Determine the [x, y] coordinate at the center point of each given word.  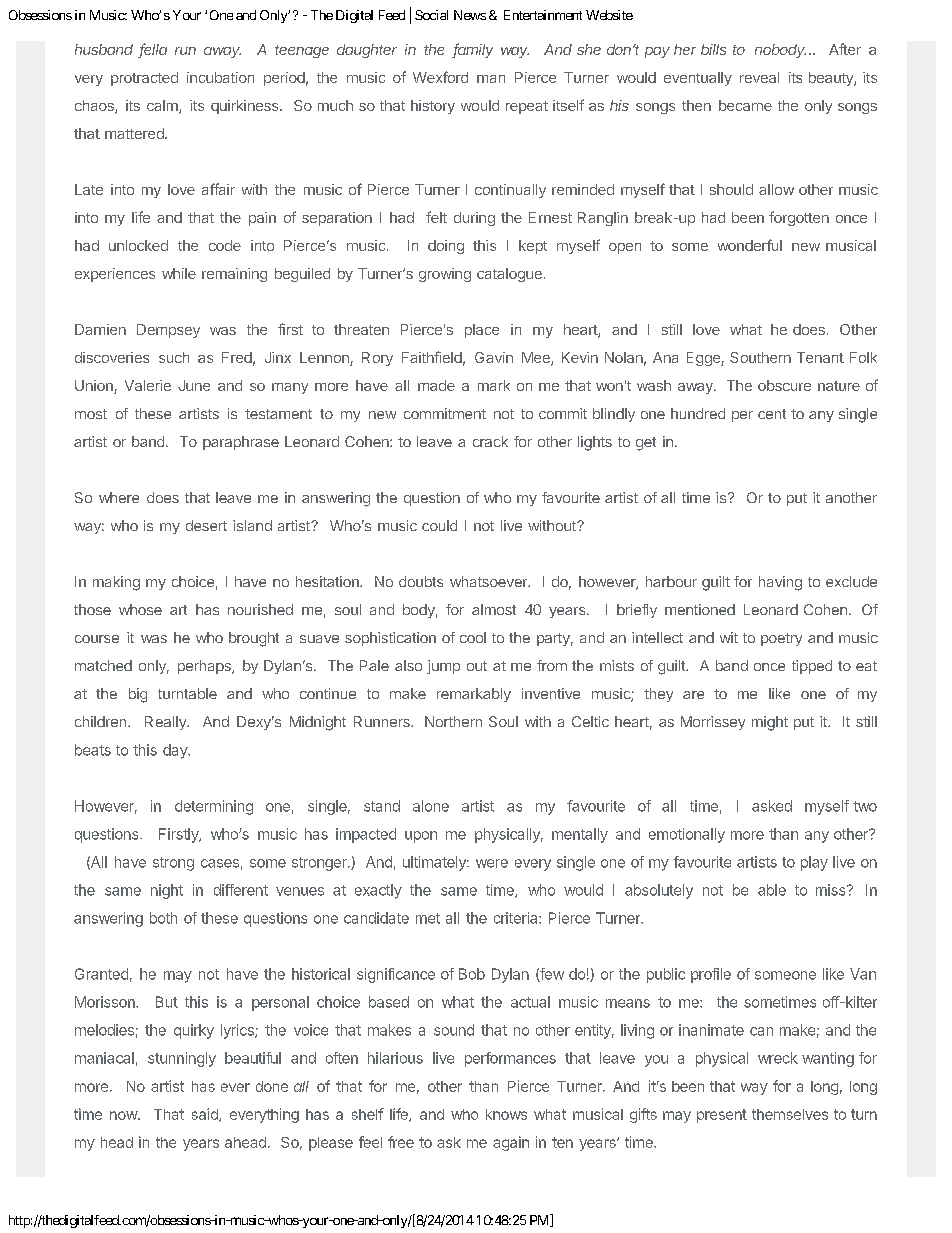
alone [431, 806]
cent [772, 414]
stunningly [182, 1059]
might [770, 723]
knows [506, 1114]
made [436, 385]
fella [152, 50]
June [194, 385]
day [176, 751]
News [470, 15]
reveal [759, 77]
